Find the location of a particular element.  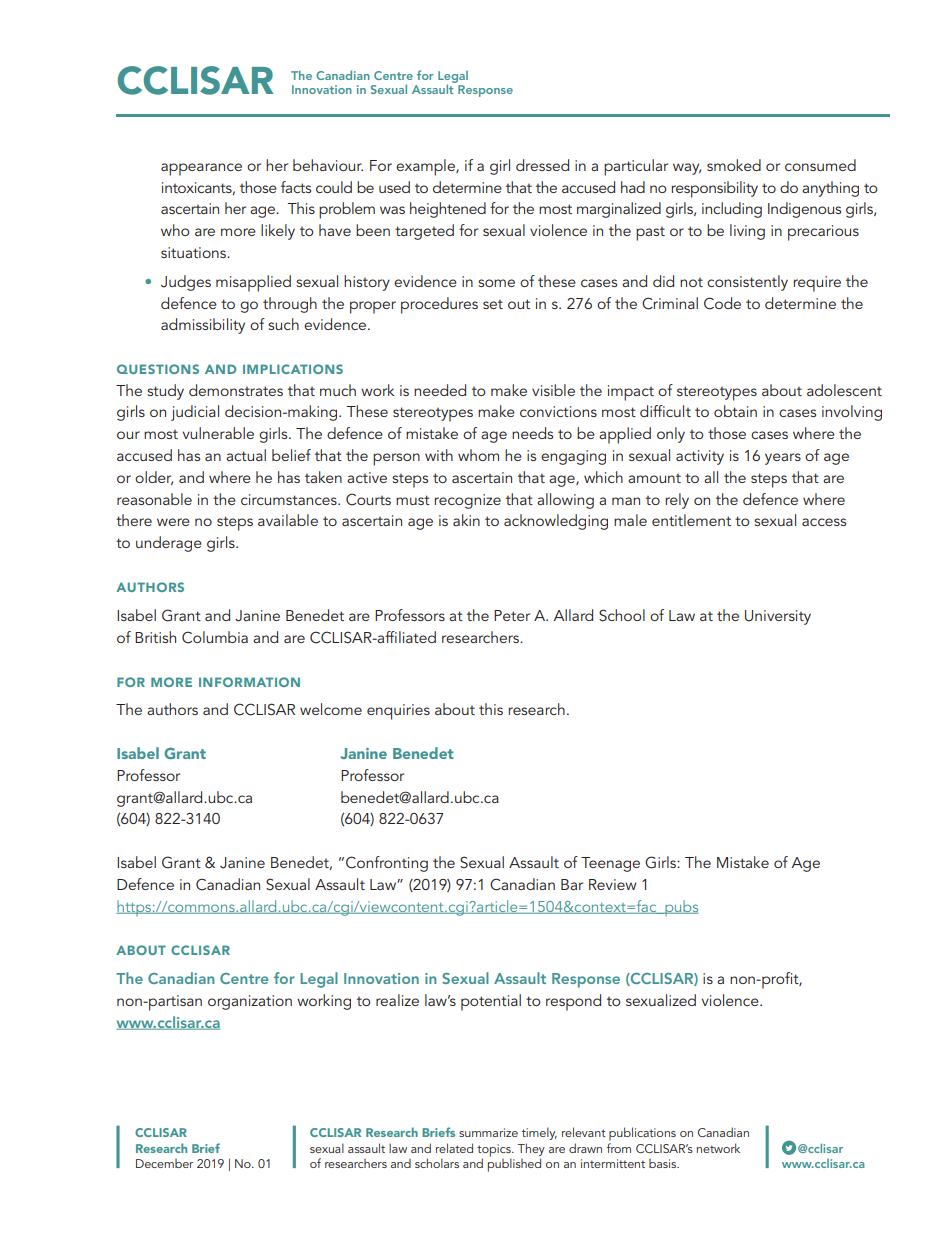

December is located at coordinates (164, 1163).
